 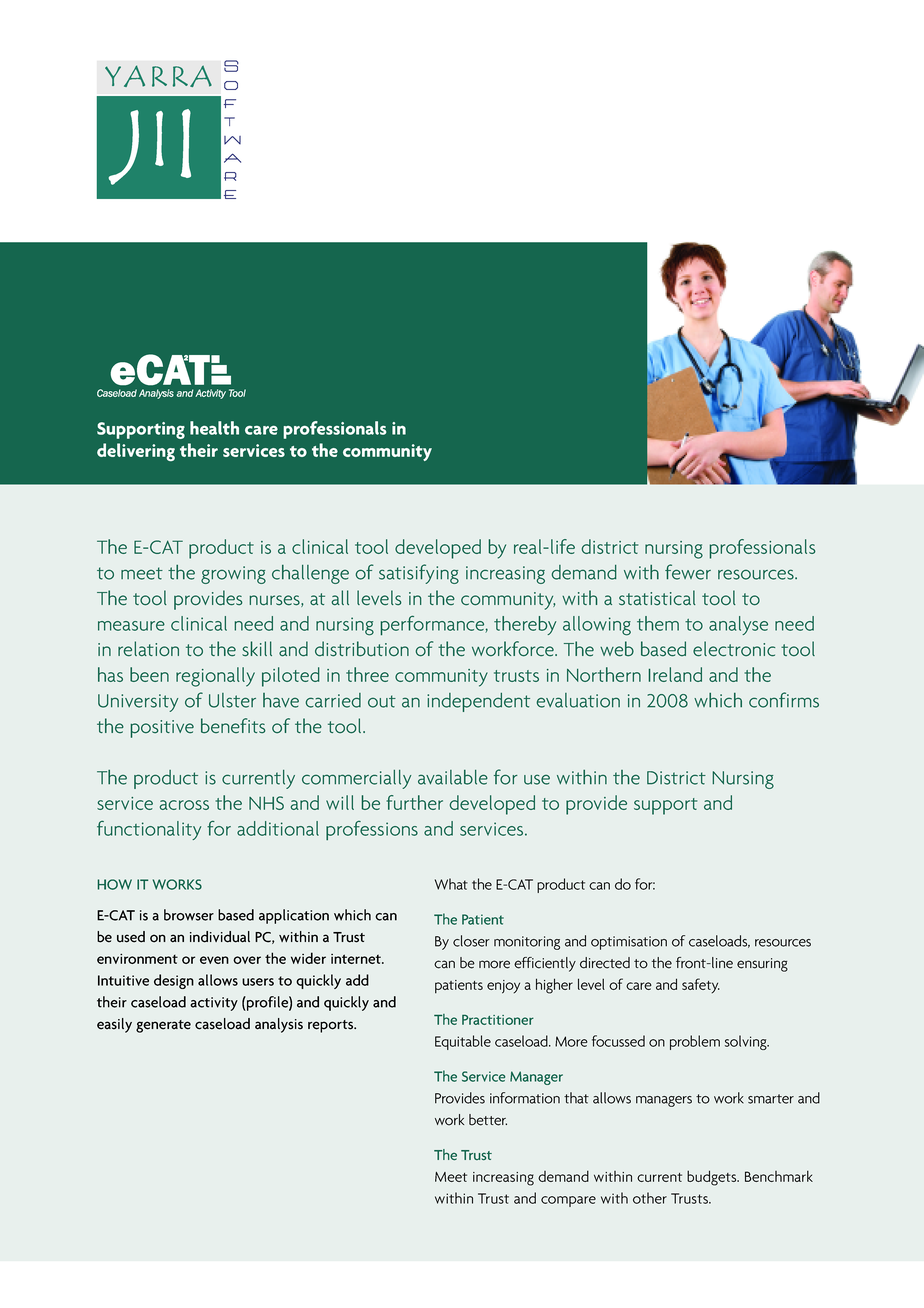 I want to click on generate, so click(x=163, y=1026).
